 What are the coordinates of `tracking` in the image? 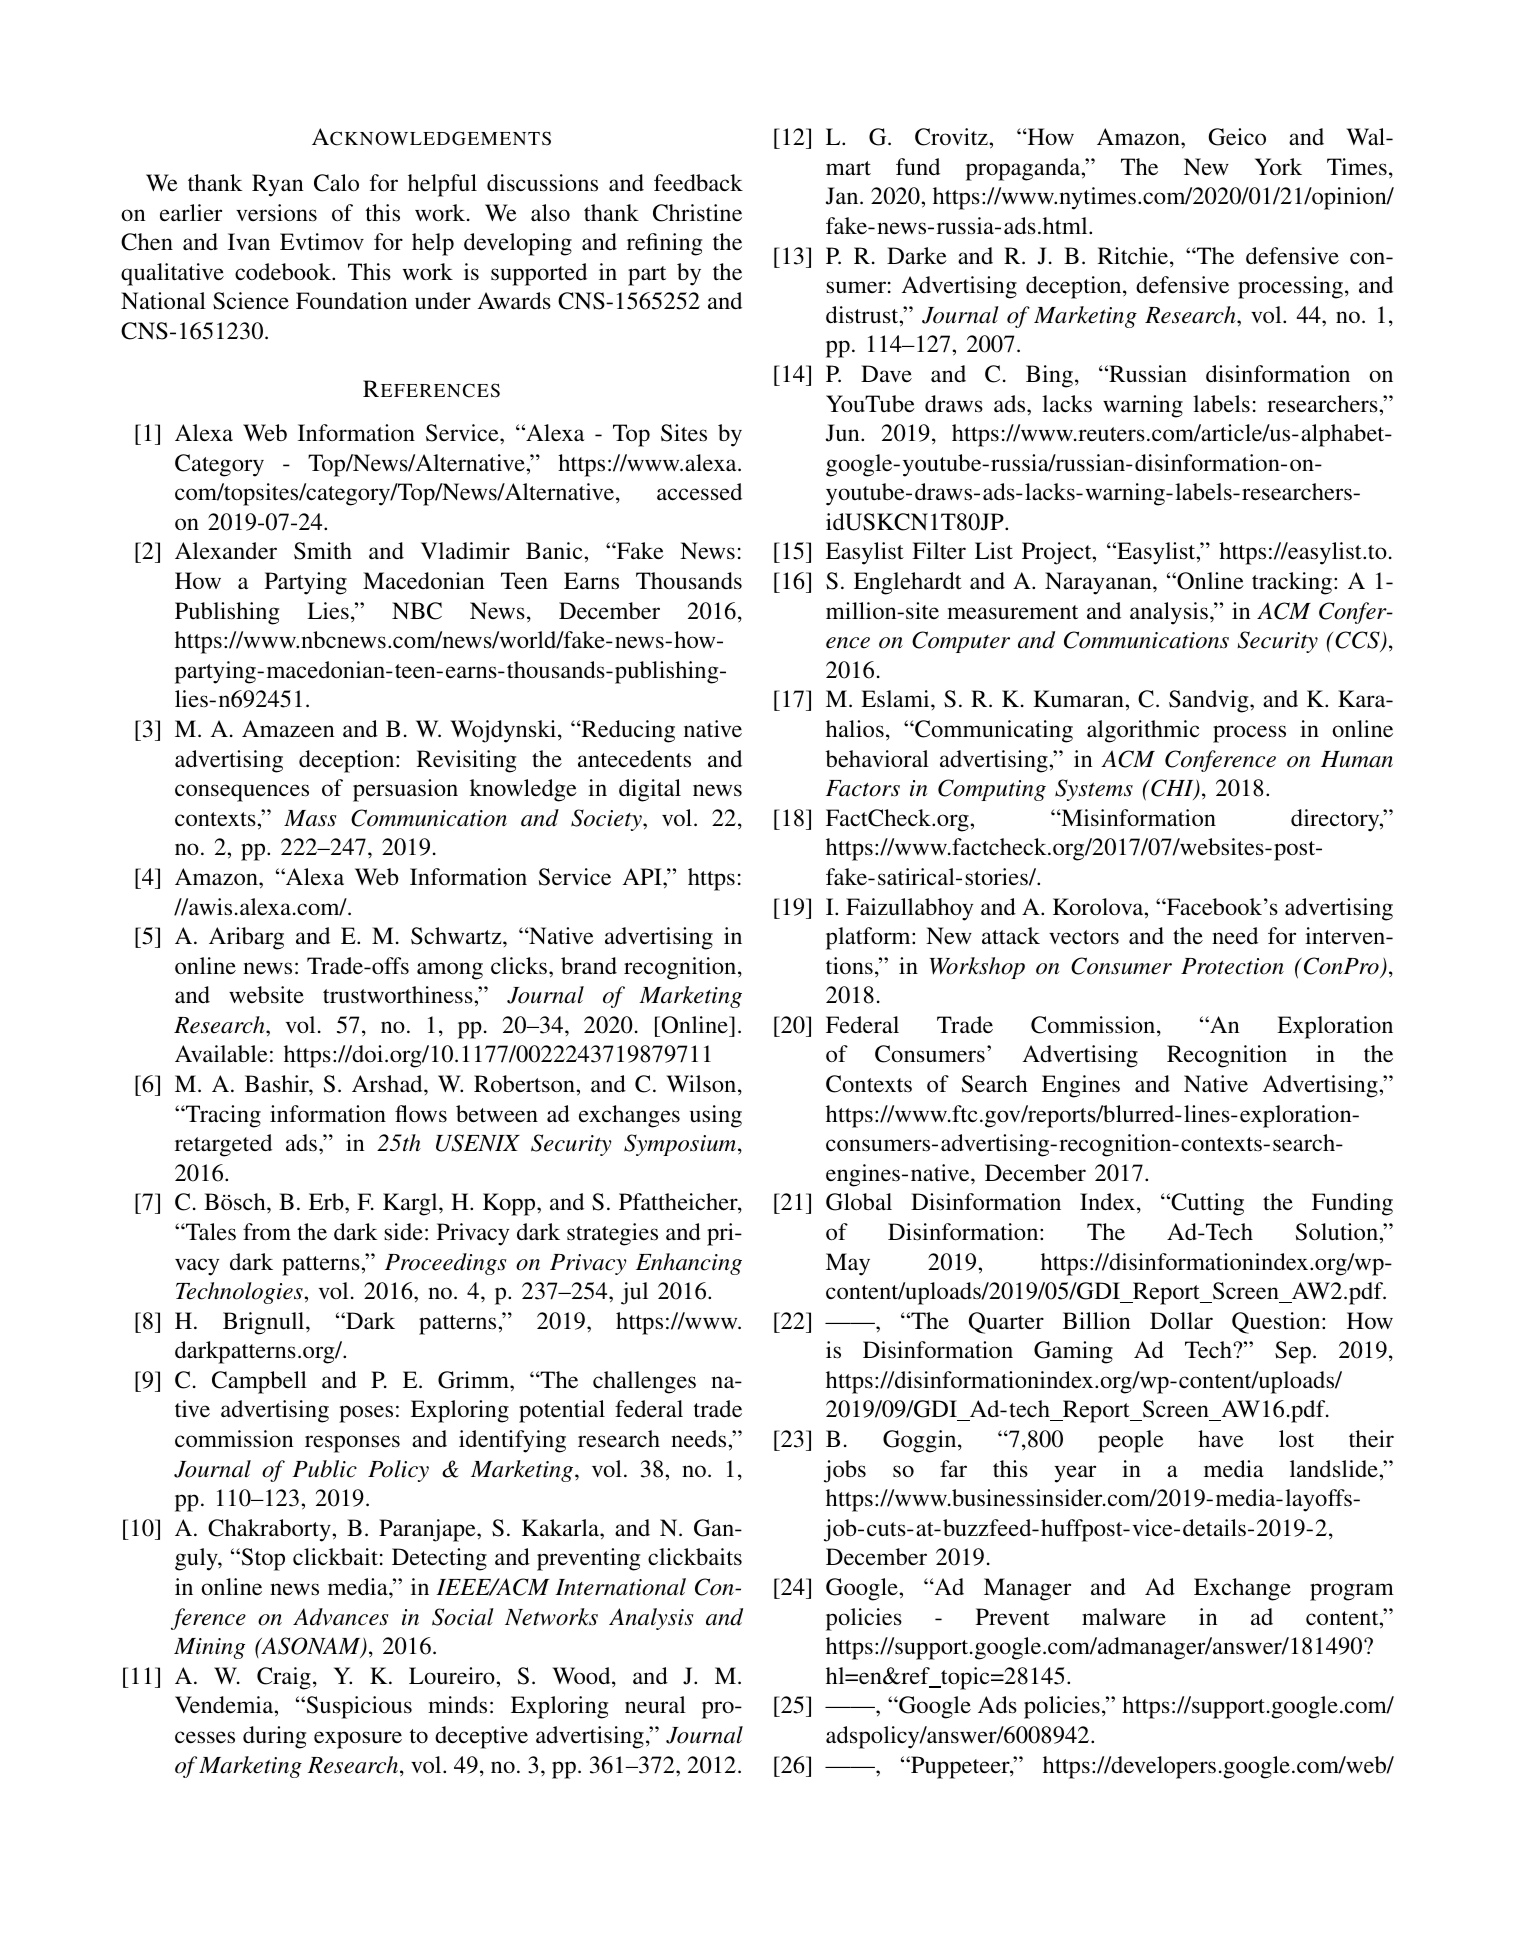 It's located at (1292, 583).
